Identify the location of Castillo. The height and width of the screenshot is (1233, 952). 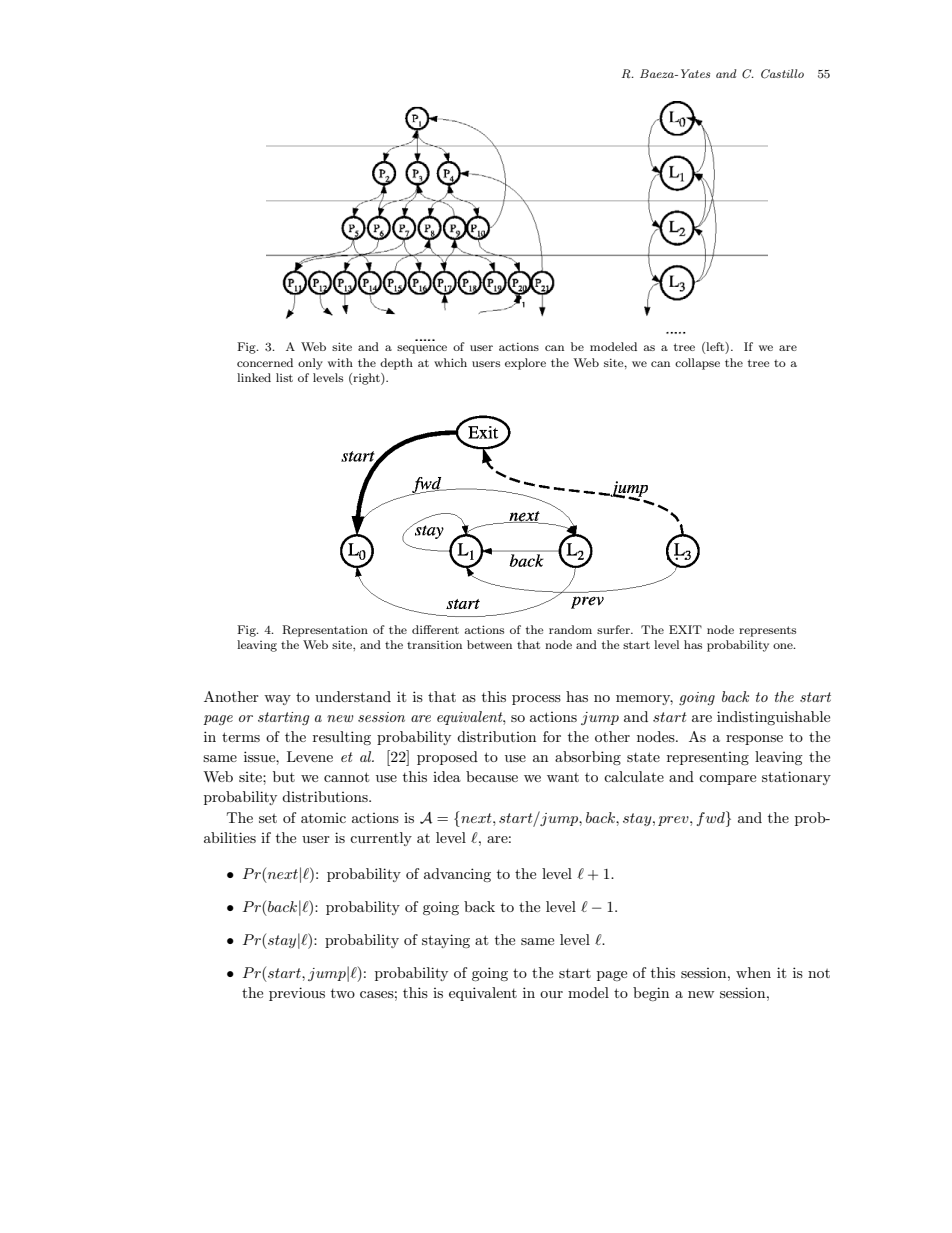
(782, 74).
